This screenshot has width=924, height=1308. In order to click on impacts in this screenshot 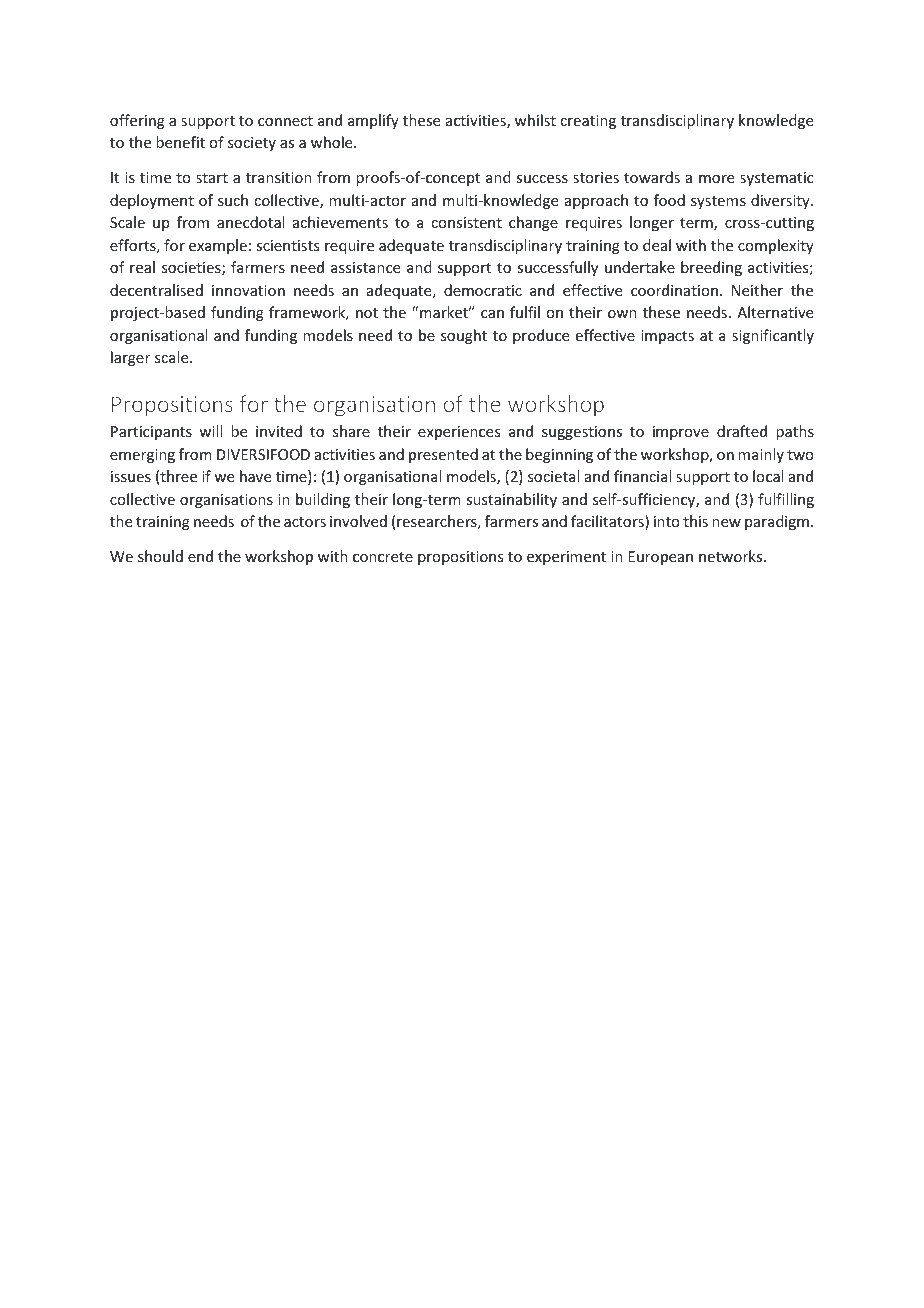, I will do `click(667, 337)`.
